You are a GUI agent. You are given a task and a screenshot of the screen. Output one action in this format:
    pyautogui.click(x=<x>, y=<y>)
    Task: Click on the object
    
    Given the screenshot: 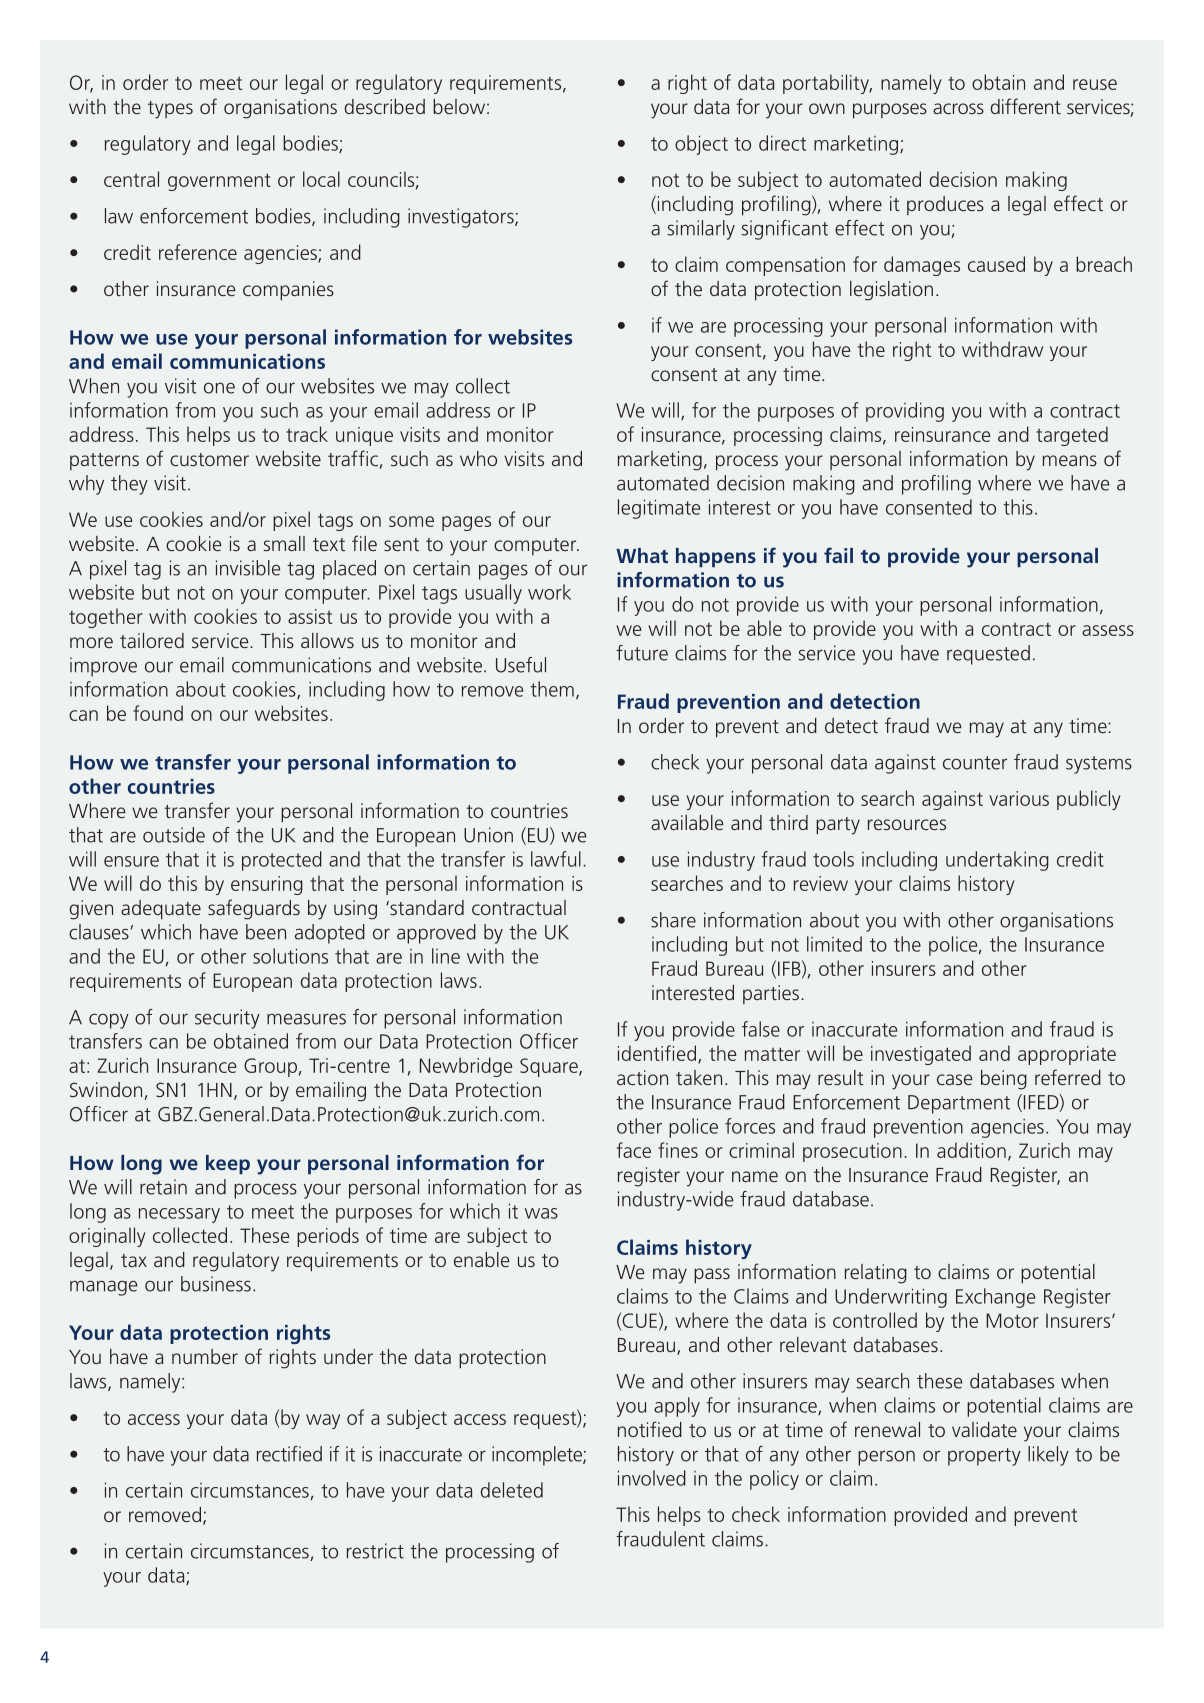 What is the action you would take?
    pyautogui.click(x=701, y=145)
